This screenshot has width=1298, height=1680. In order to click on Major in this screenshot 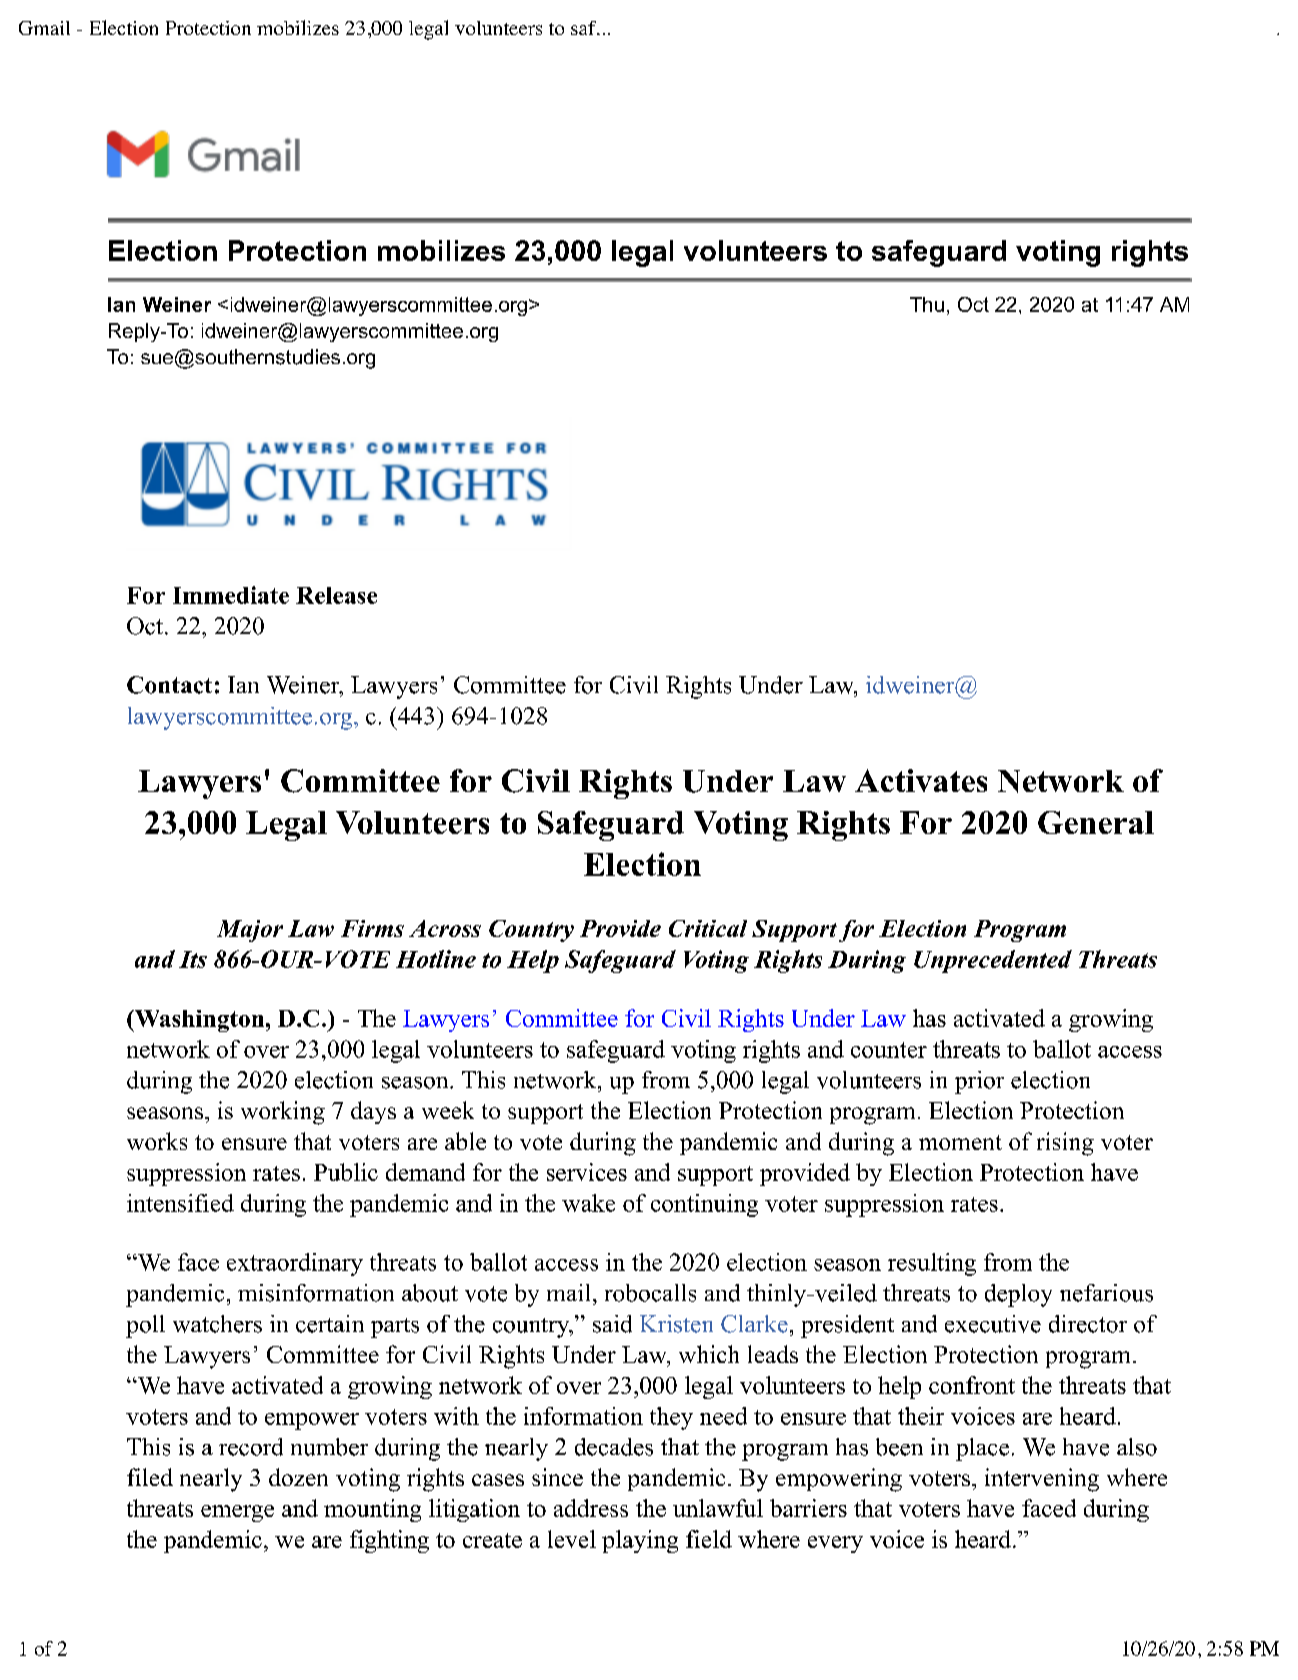, I will do `click(250, 931)`.
